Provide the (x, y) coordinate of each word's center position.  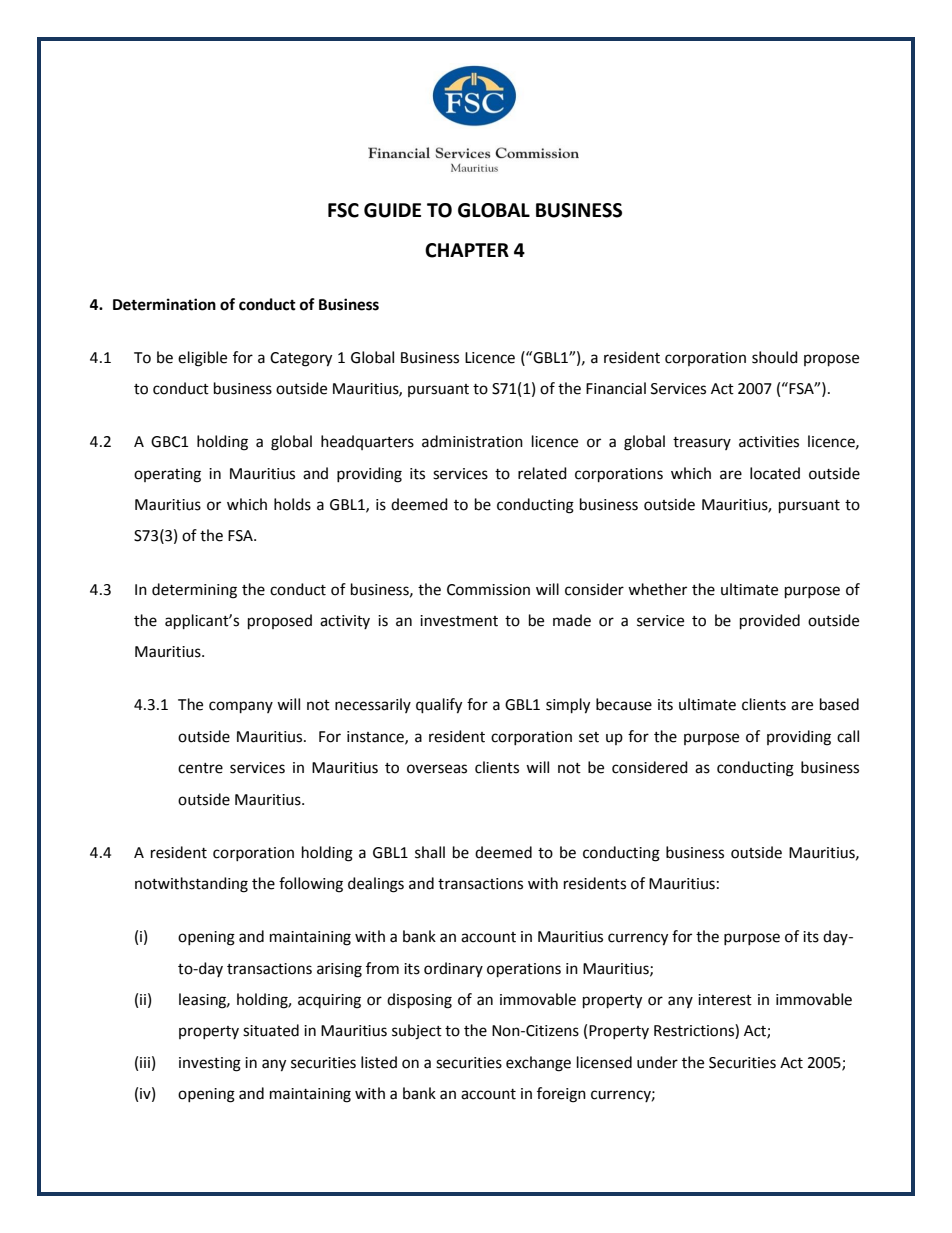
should (775, 357)
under (657, 1062)
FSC (343, 210)
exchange (538, 1064)
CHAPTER (467, 250)
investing (210, 1064)
